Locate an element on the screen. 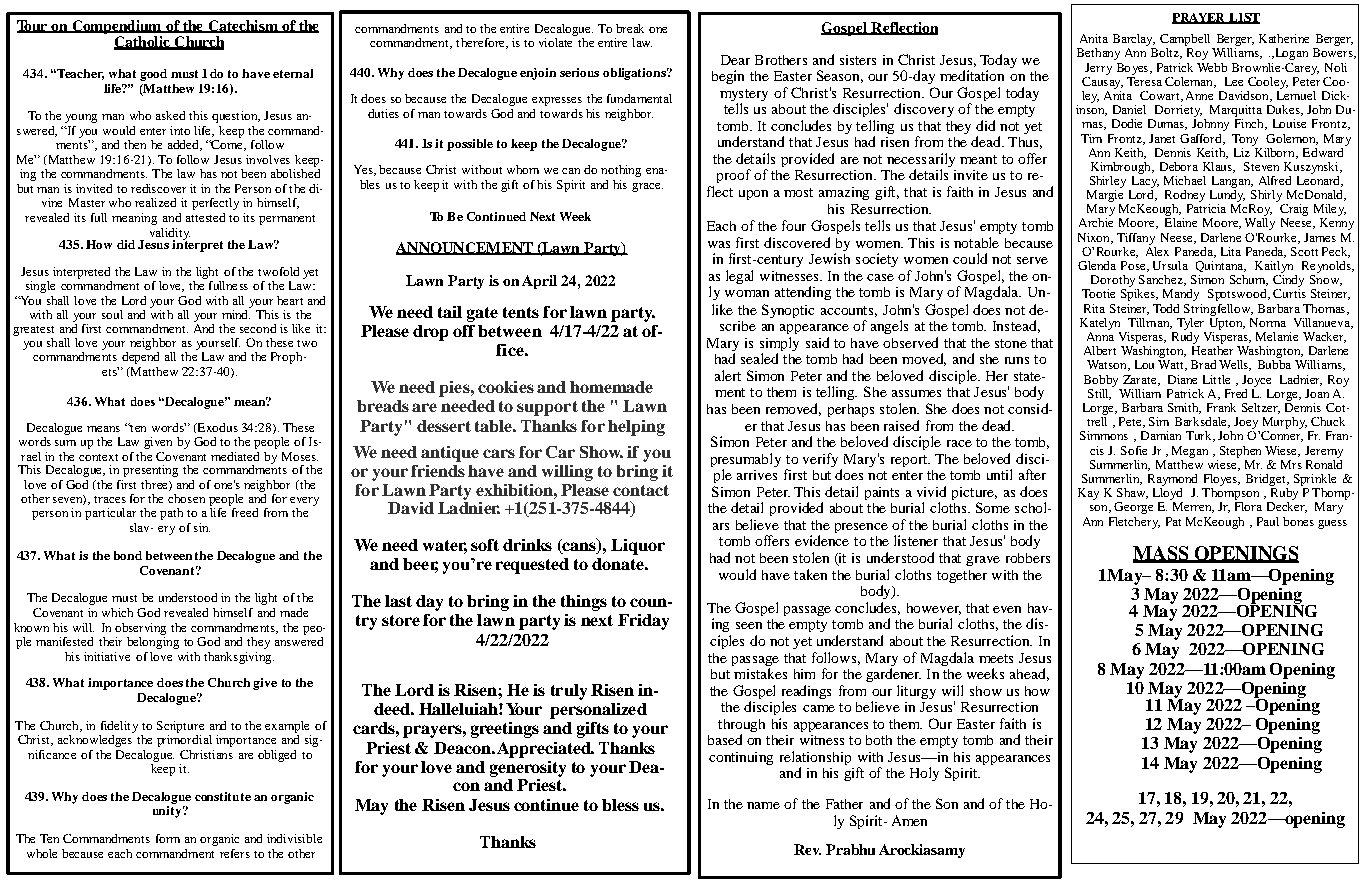 The height and width of the screenshot is (887, 1372). good is located at coordinates (153, 75).
